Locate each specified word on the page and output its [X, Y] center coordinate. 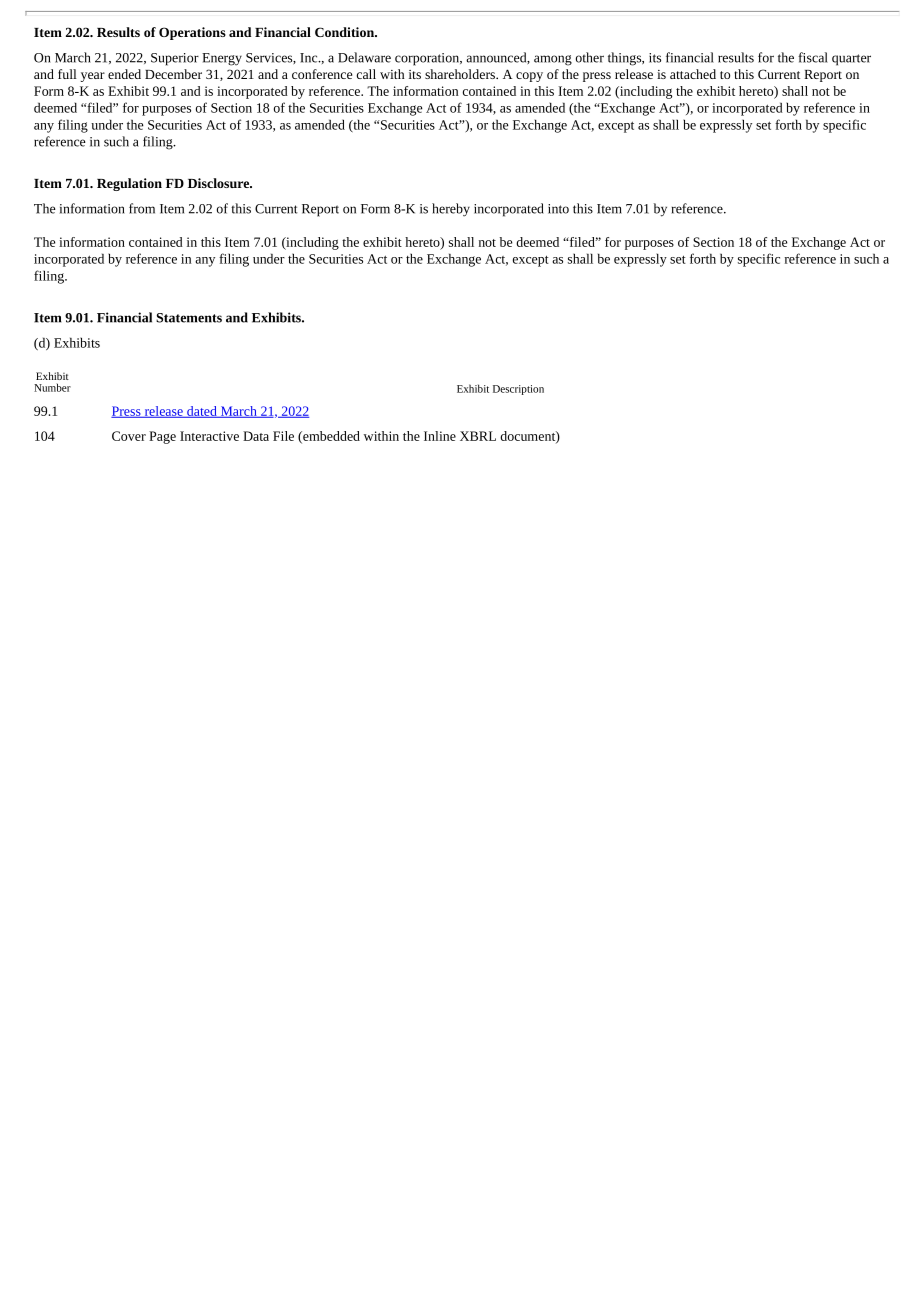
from [142, 208]
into [558, 209]
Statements [189, 318]
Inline [440, 436]
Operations [192, 33]
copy [529, 77]
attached [693, 74]
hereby [451, 210]
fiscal [813, 57]
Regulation [129, 184]
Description [518, 390]
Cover [129, 436]
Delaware [364, 57]
